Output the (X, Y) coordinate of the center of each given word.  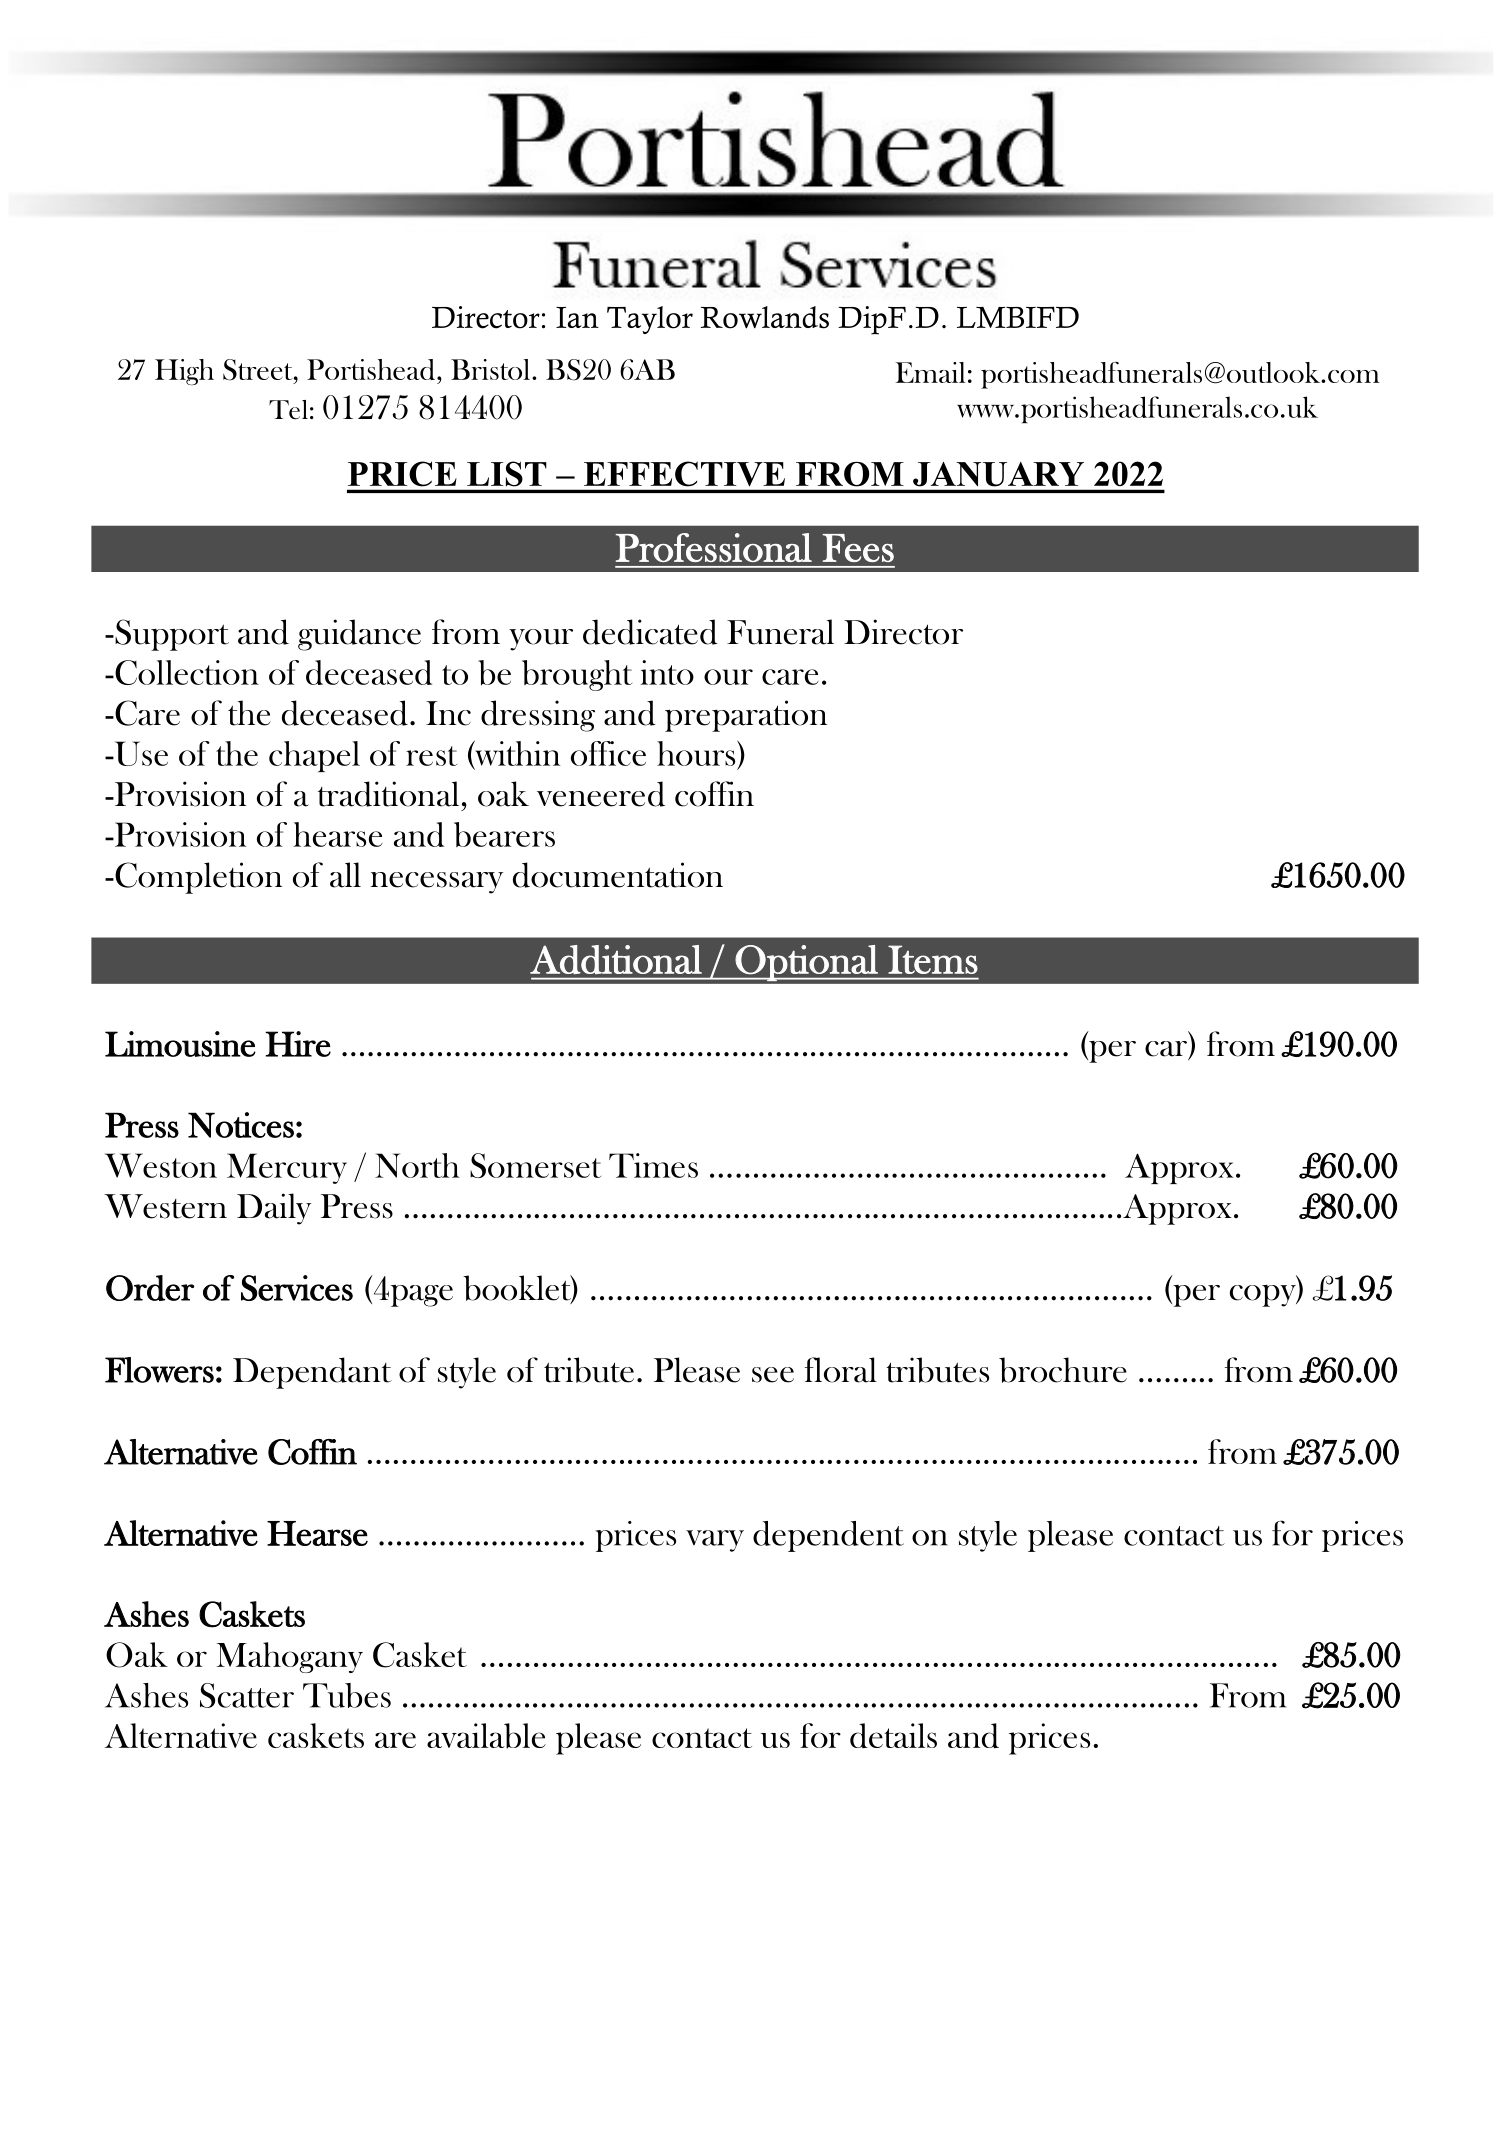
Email (930, 372)
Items (933, 959)
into (667, 672)
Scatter (247, 1695)
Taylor (650, 320)
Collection (186, 672)
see (773, 1375)
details (893, 1735)
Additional (616, 959)
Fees (858, 548)
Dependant (312, 1373)
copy (1264, 1296)
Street (259, 370)
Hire (298, 1044)
